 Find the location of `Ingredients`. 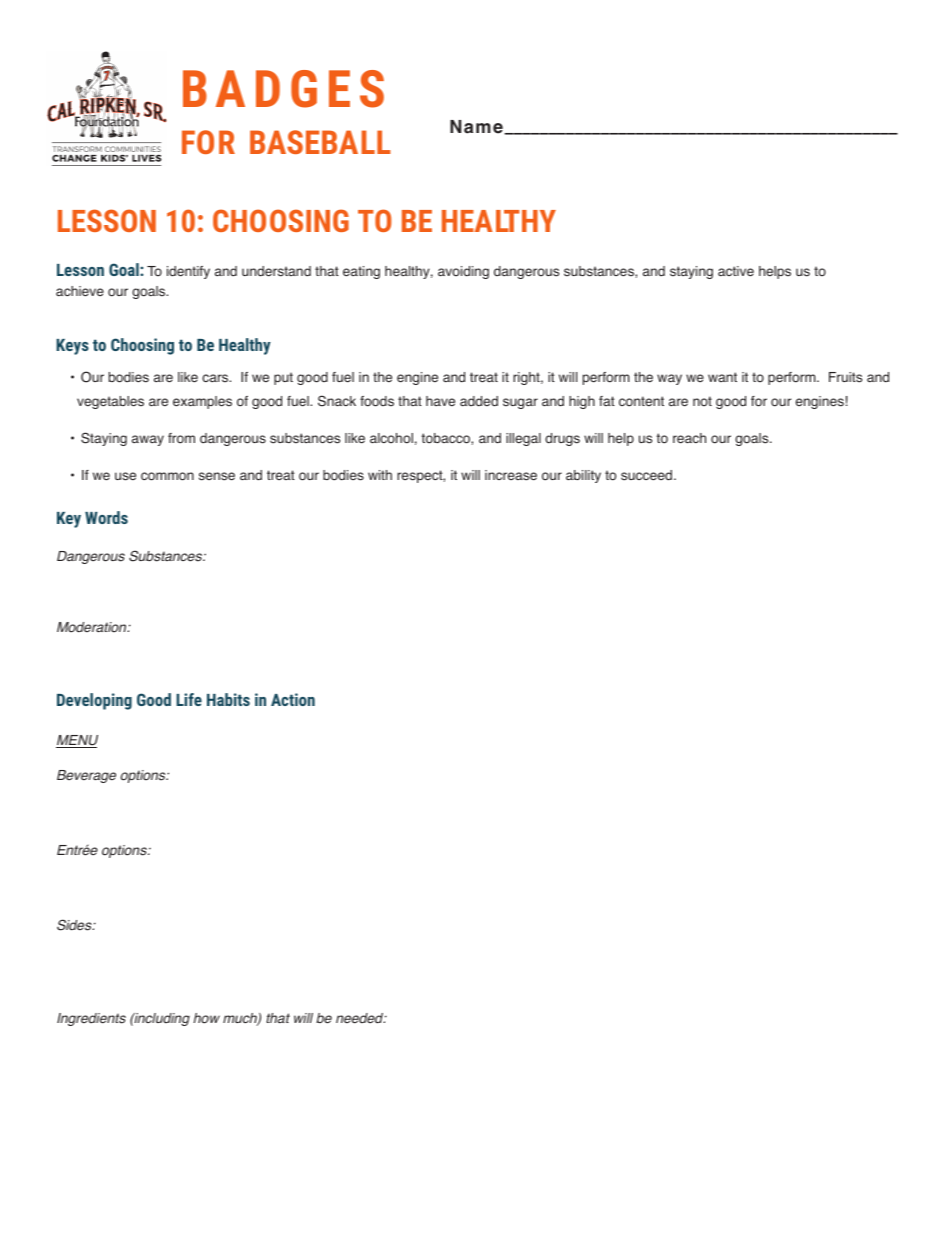

Ingredients is located at coordinates (91, 1019).
